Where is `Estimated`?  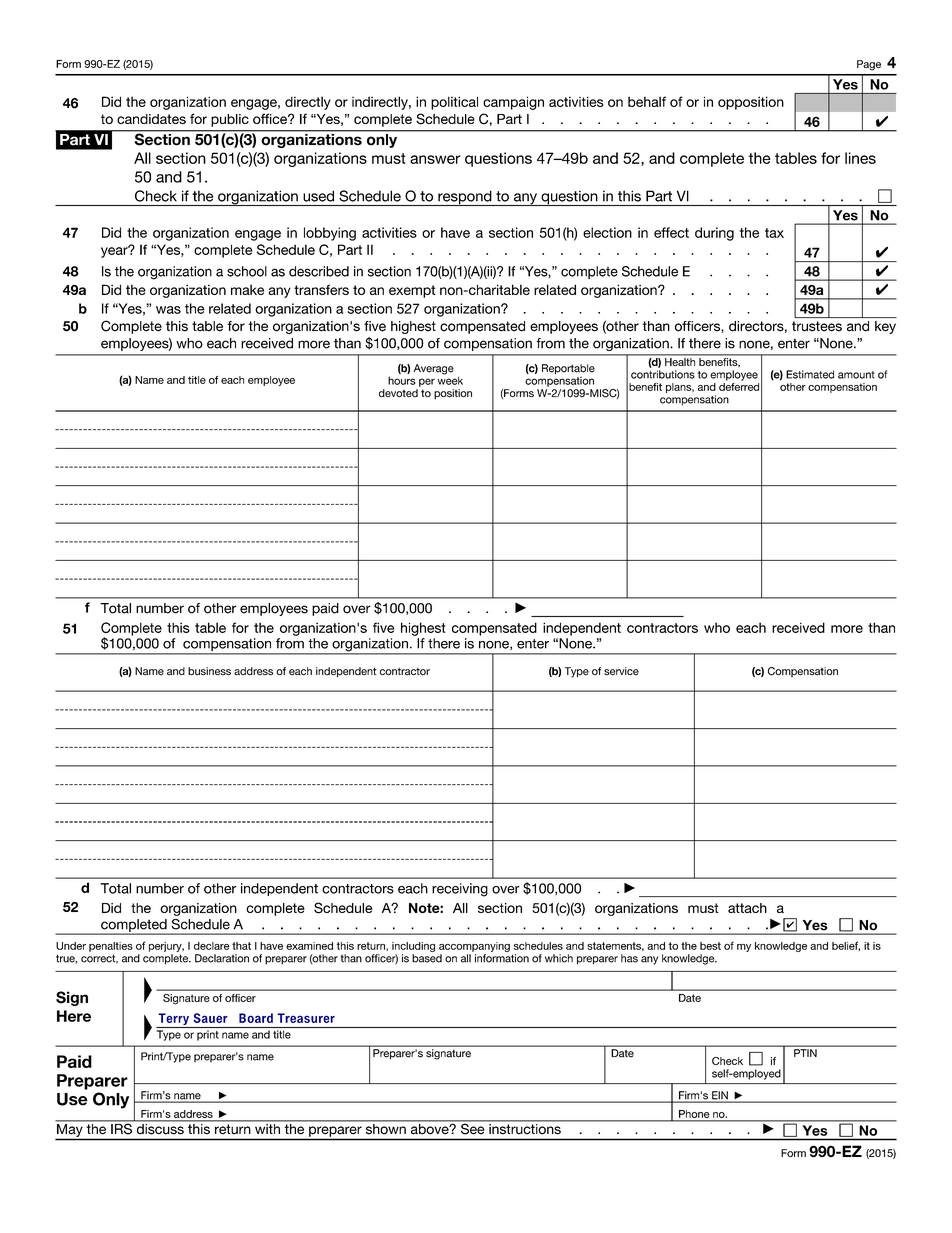 Estimated is located at coordinates (810, 374).
